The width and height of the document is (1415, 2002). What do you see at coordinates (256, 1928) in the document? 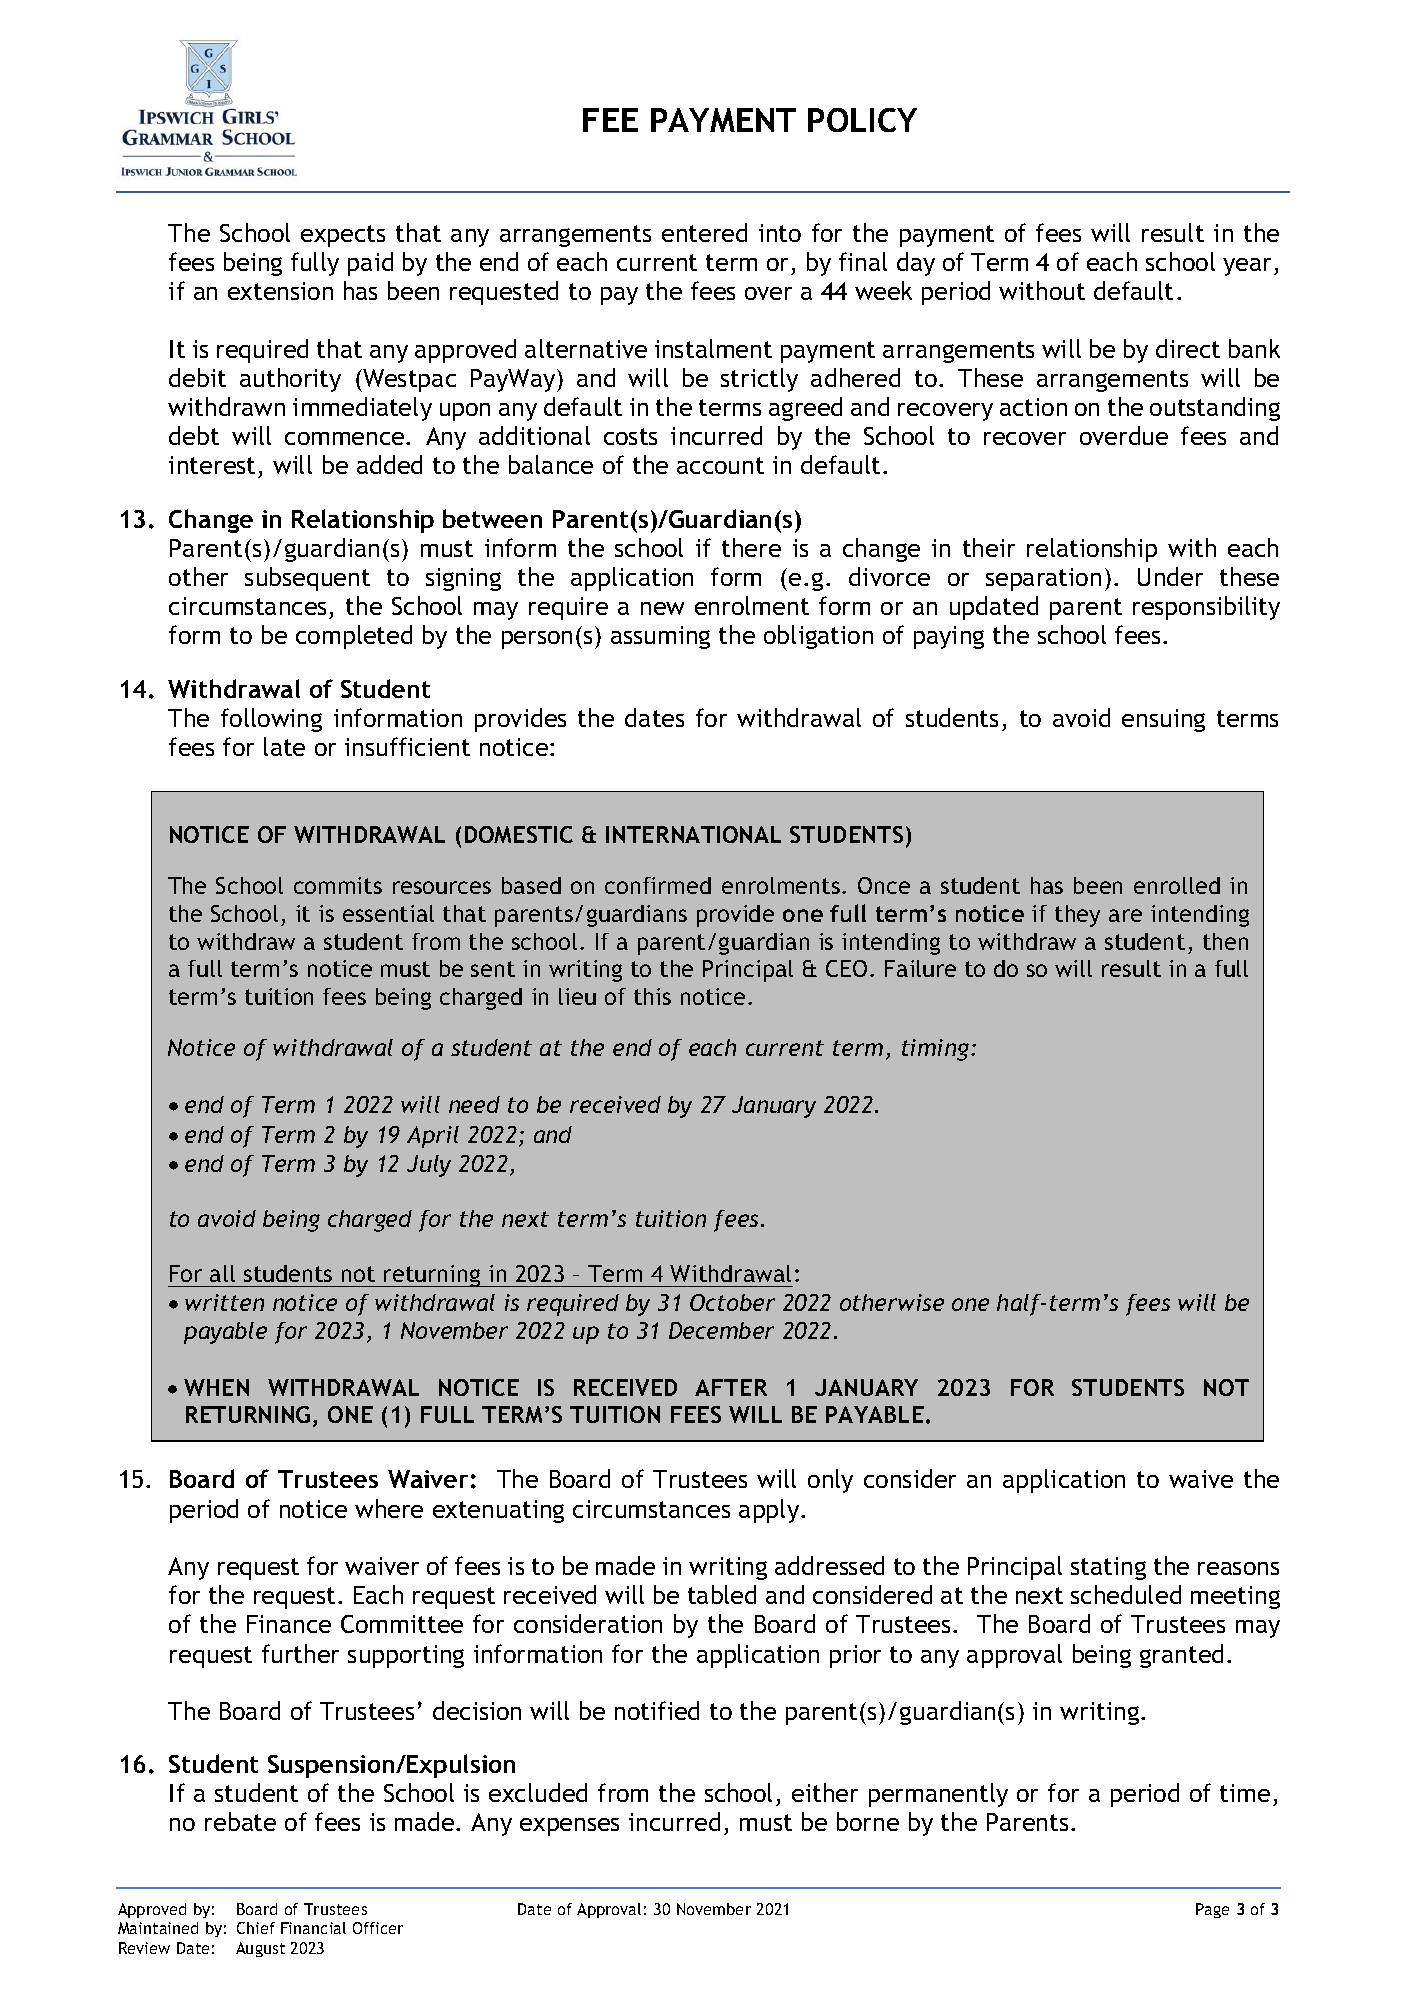
I see `Chief` at bounding box center [256, 1928].
